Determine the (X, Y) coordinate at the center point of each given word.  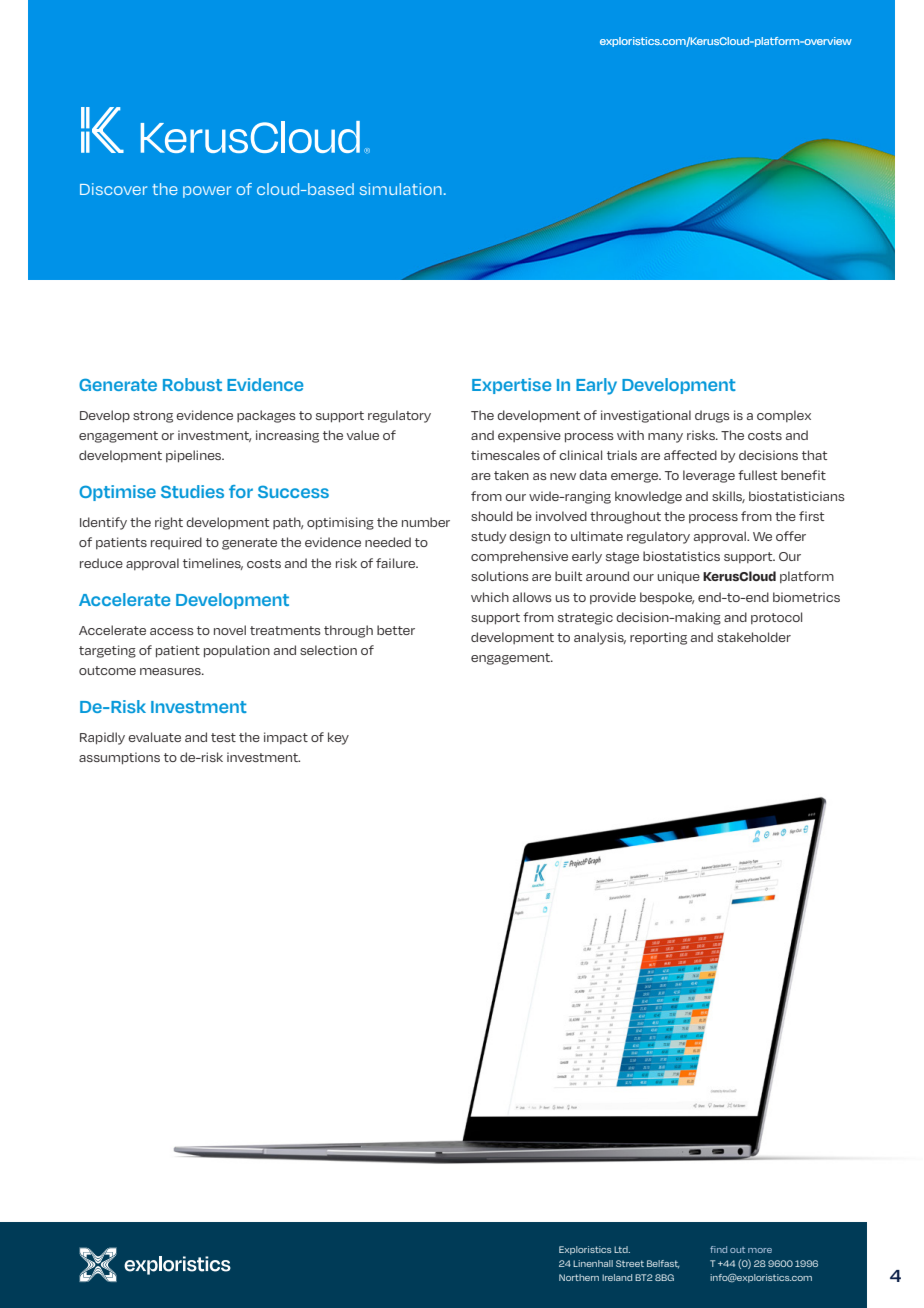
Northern (579, 1277)
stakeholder (754, 637)
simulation (401, 189)
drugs (712, 416)
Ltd (622, 1249)
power (207, 192)
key (338, 738)
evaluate (154, 737)
